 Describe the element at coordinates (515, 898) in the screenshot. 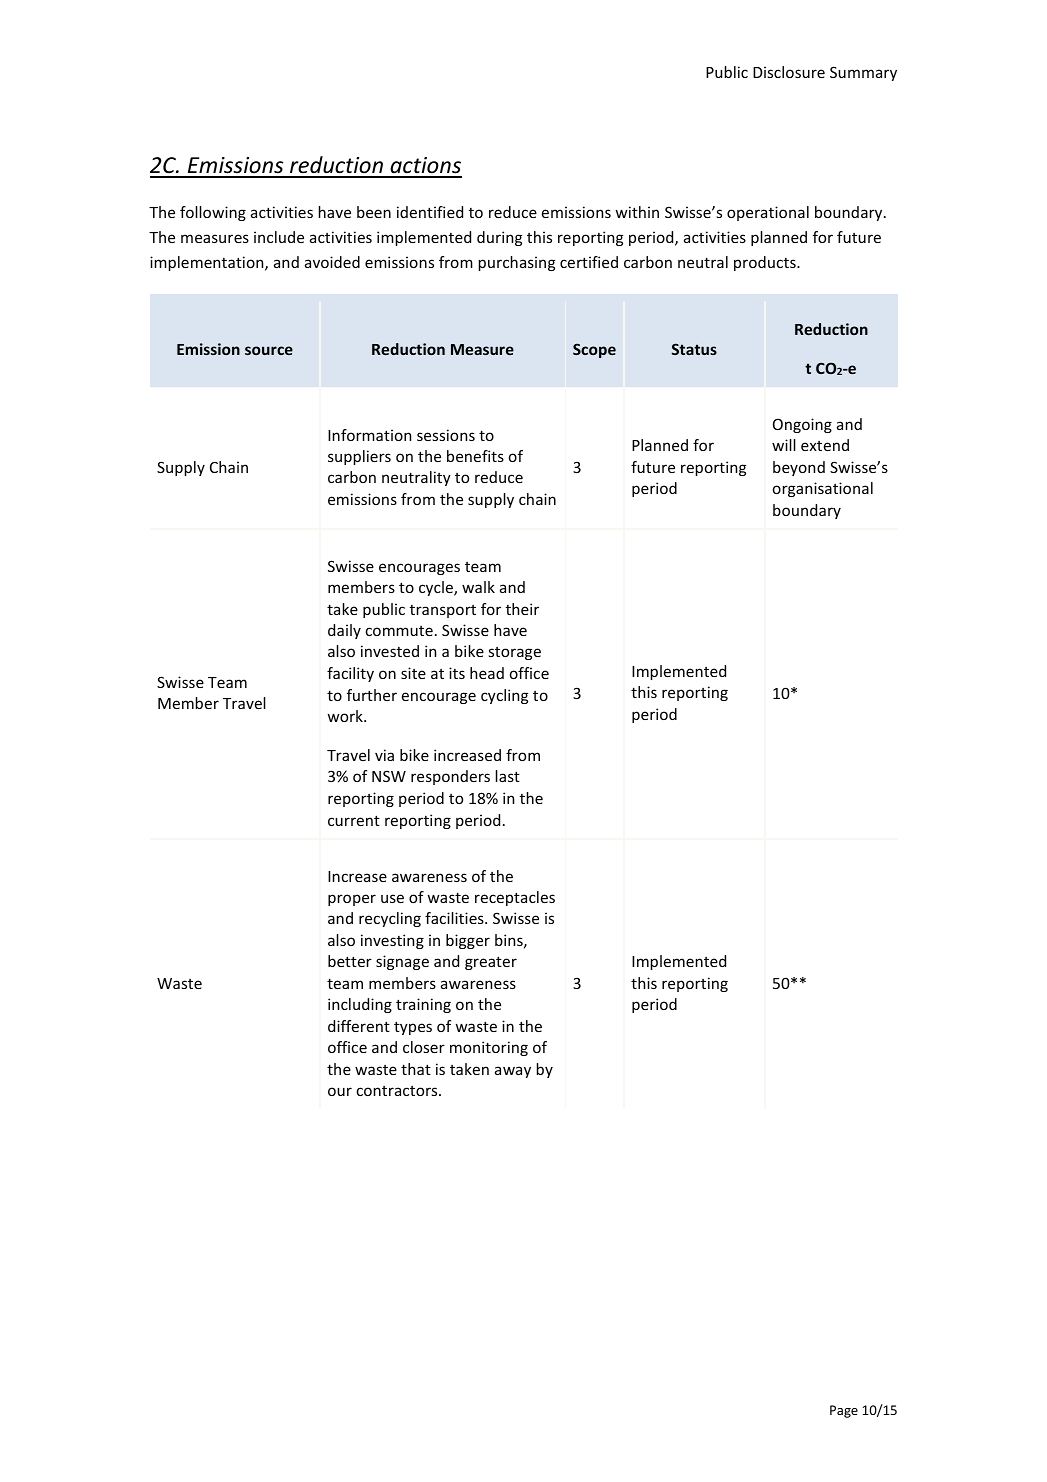

I see `receptacles` at that location.
